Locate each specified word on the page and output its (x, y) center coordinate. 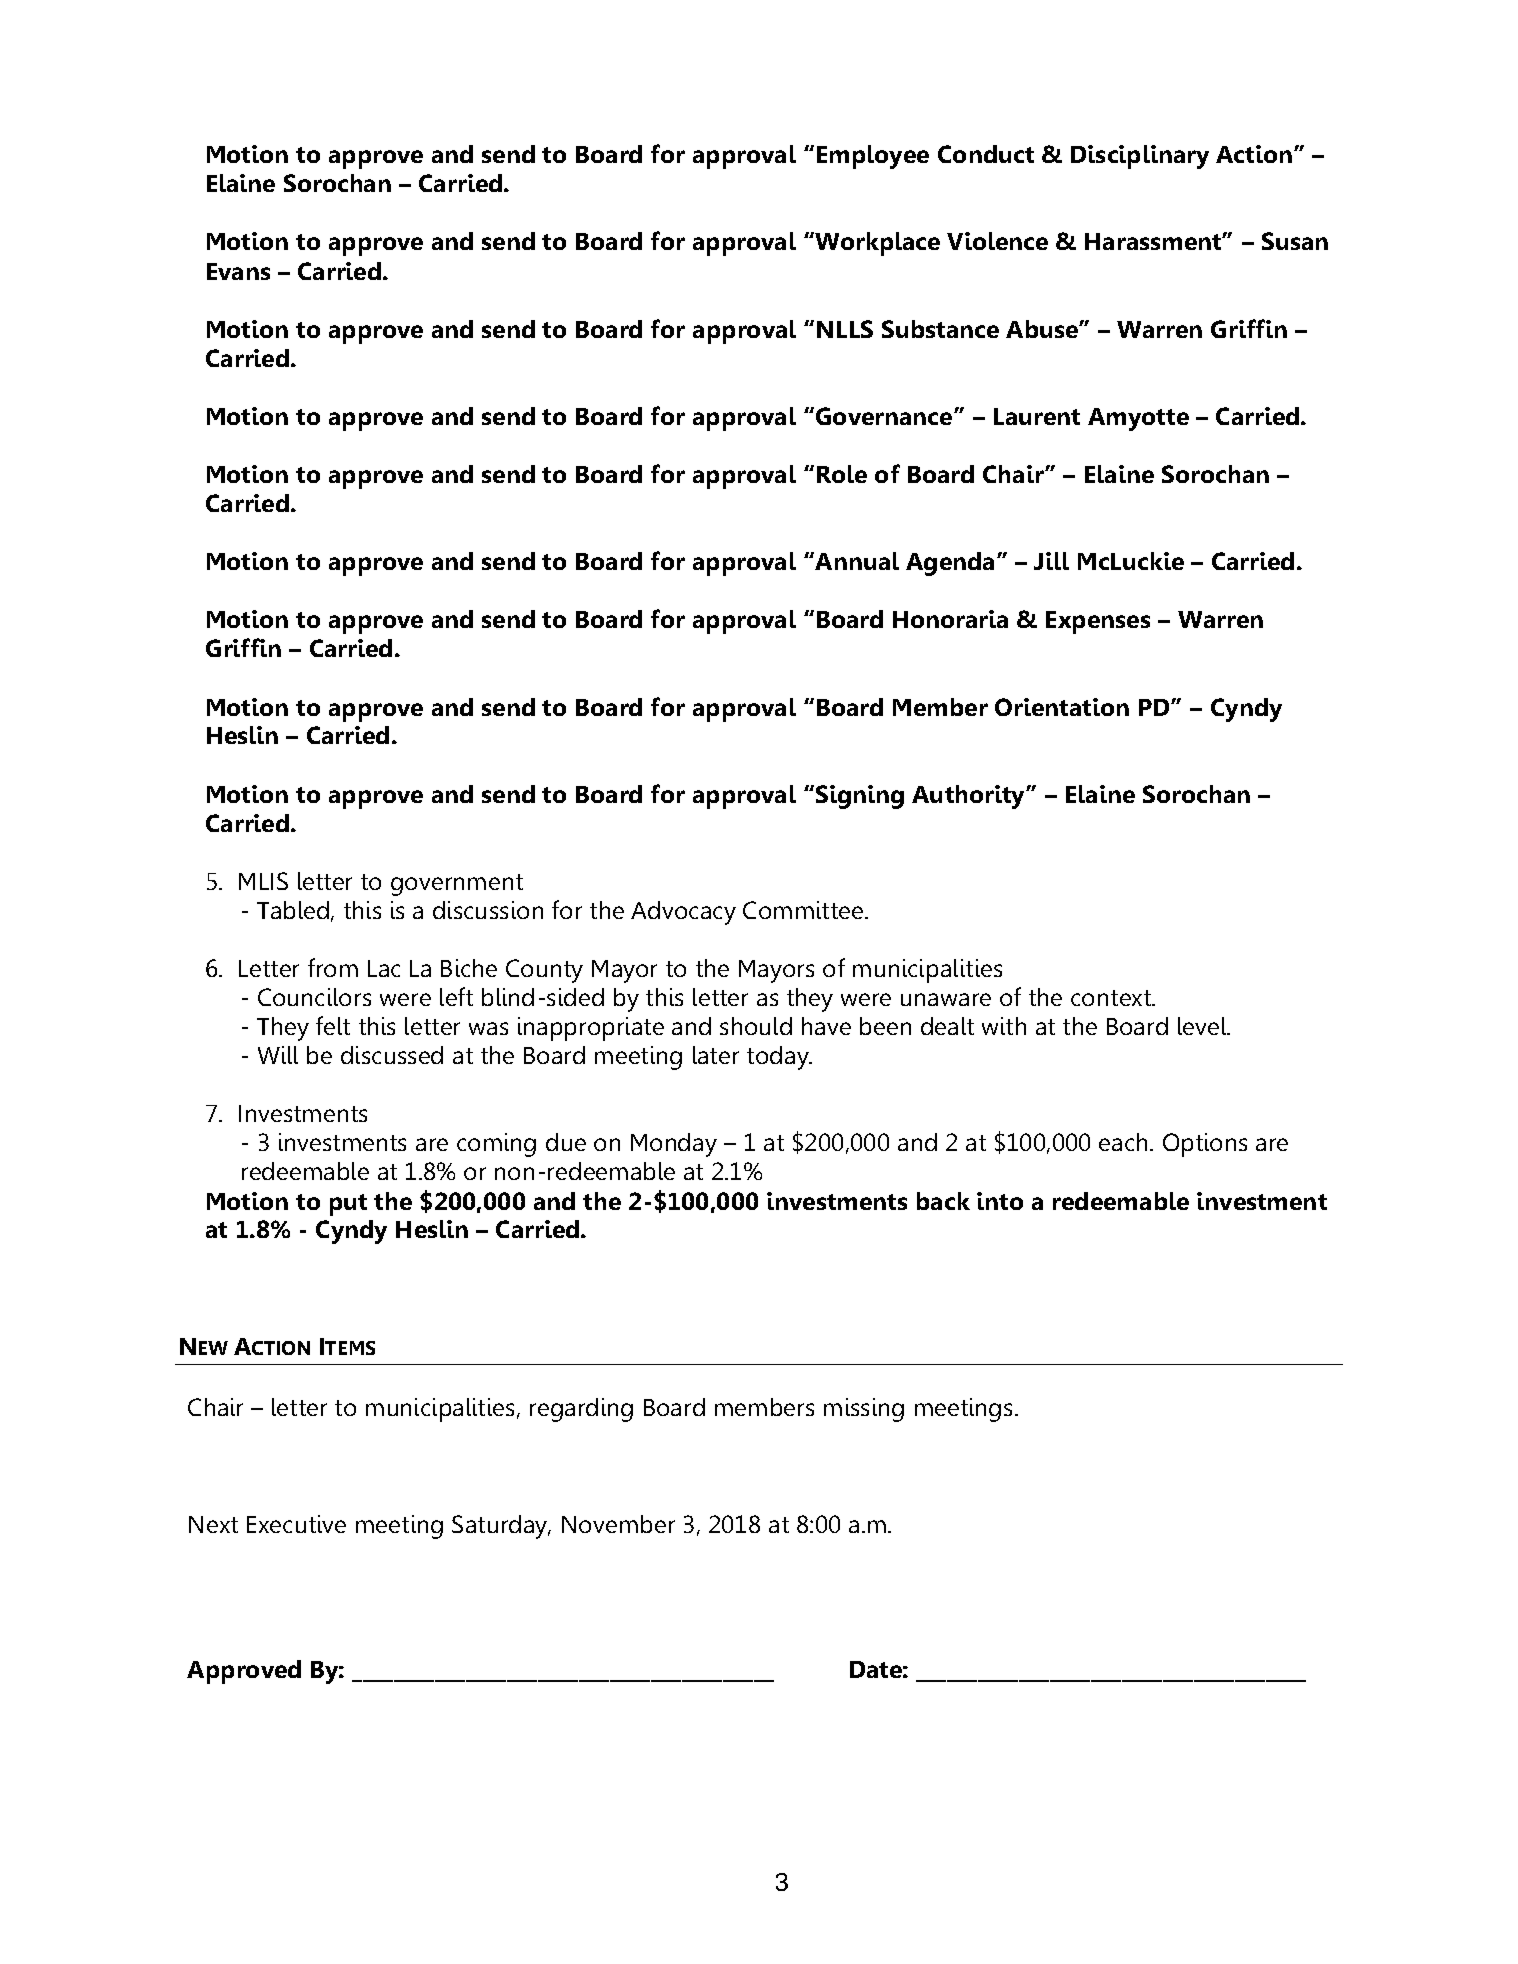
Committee (804, 910)
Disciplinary (1140, 157)
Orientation (1062, 707)
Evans (238, 271)
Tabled (293, 910)
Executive (296, 1524)
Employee (873, 157)
